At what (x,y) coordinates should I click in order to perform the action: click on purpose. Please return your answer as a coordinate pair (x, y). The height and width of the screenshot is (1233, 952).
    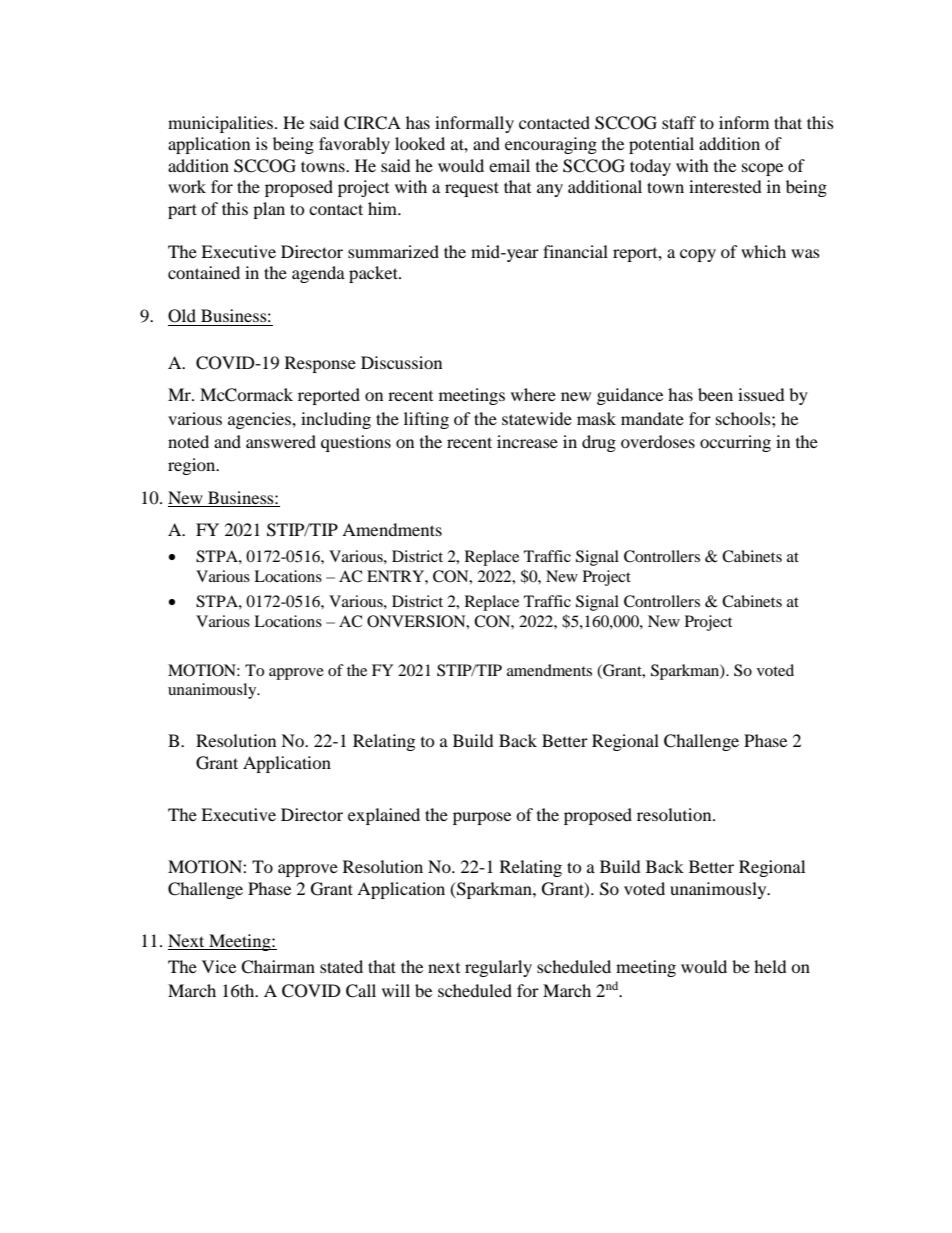
    Looking at the image, I should click on (482, 818).
